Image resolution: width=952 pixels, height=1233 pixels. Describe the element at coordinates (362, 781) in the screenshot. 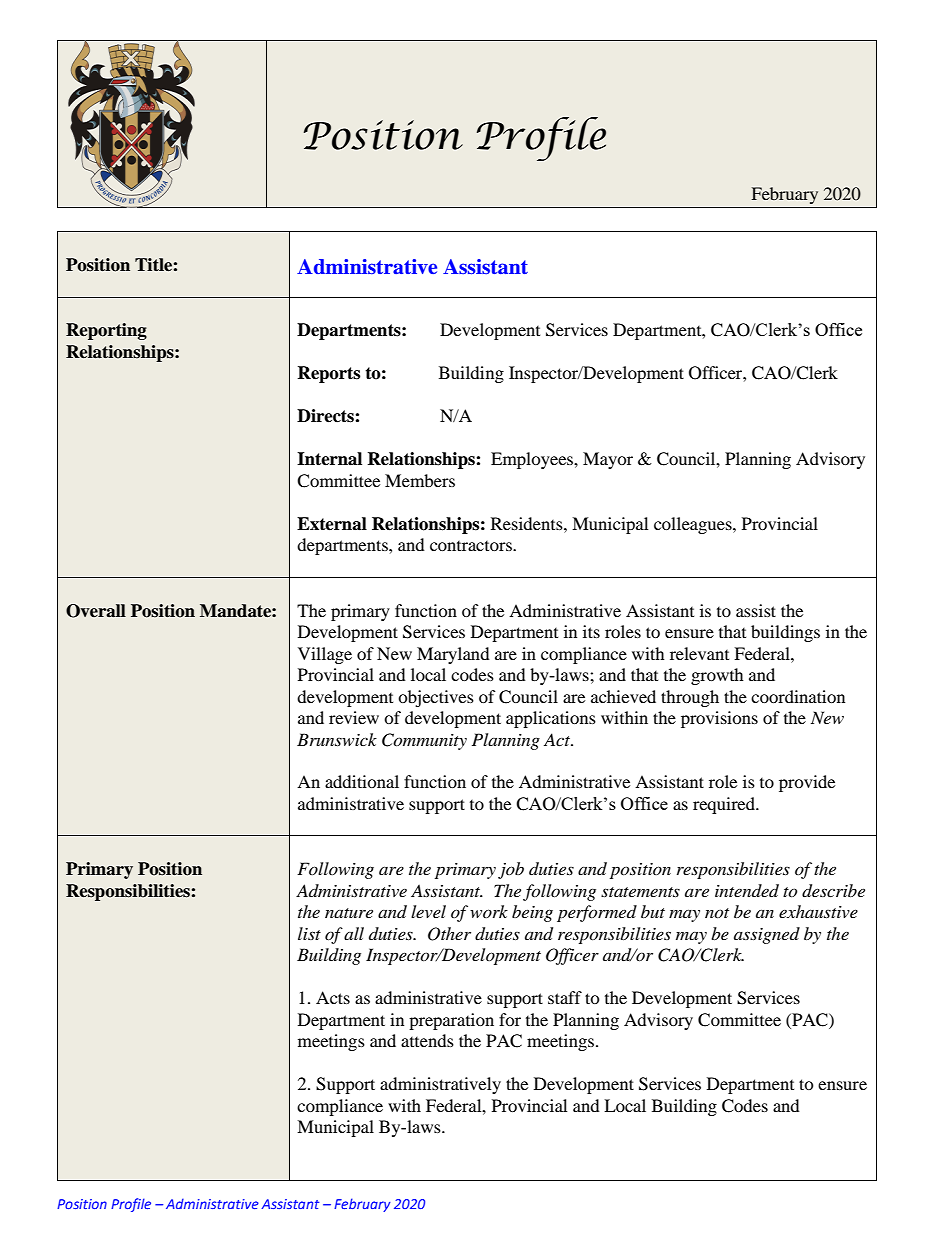

I see `additional` at that location.
